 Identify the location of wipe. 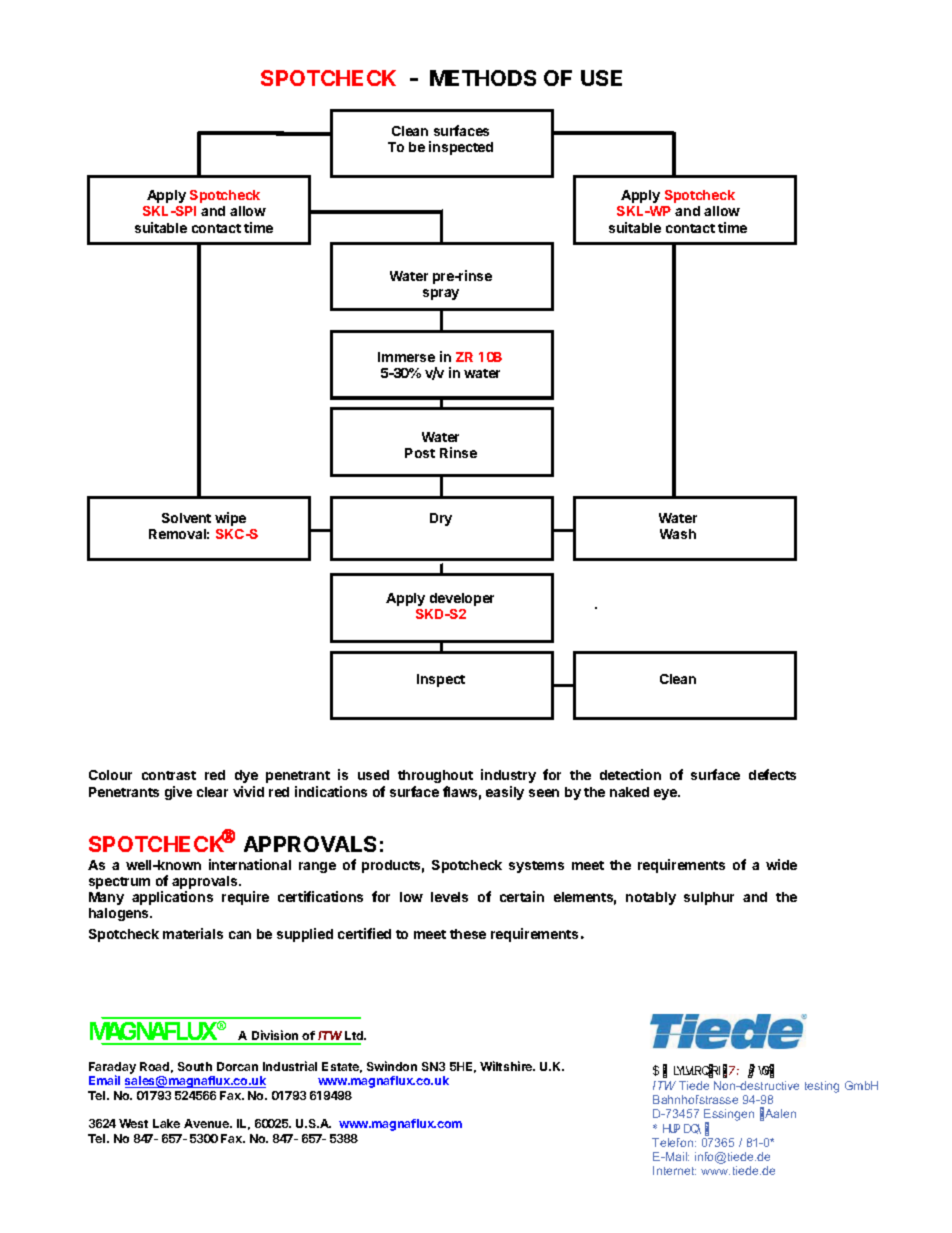
(230, 519).
